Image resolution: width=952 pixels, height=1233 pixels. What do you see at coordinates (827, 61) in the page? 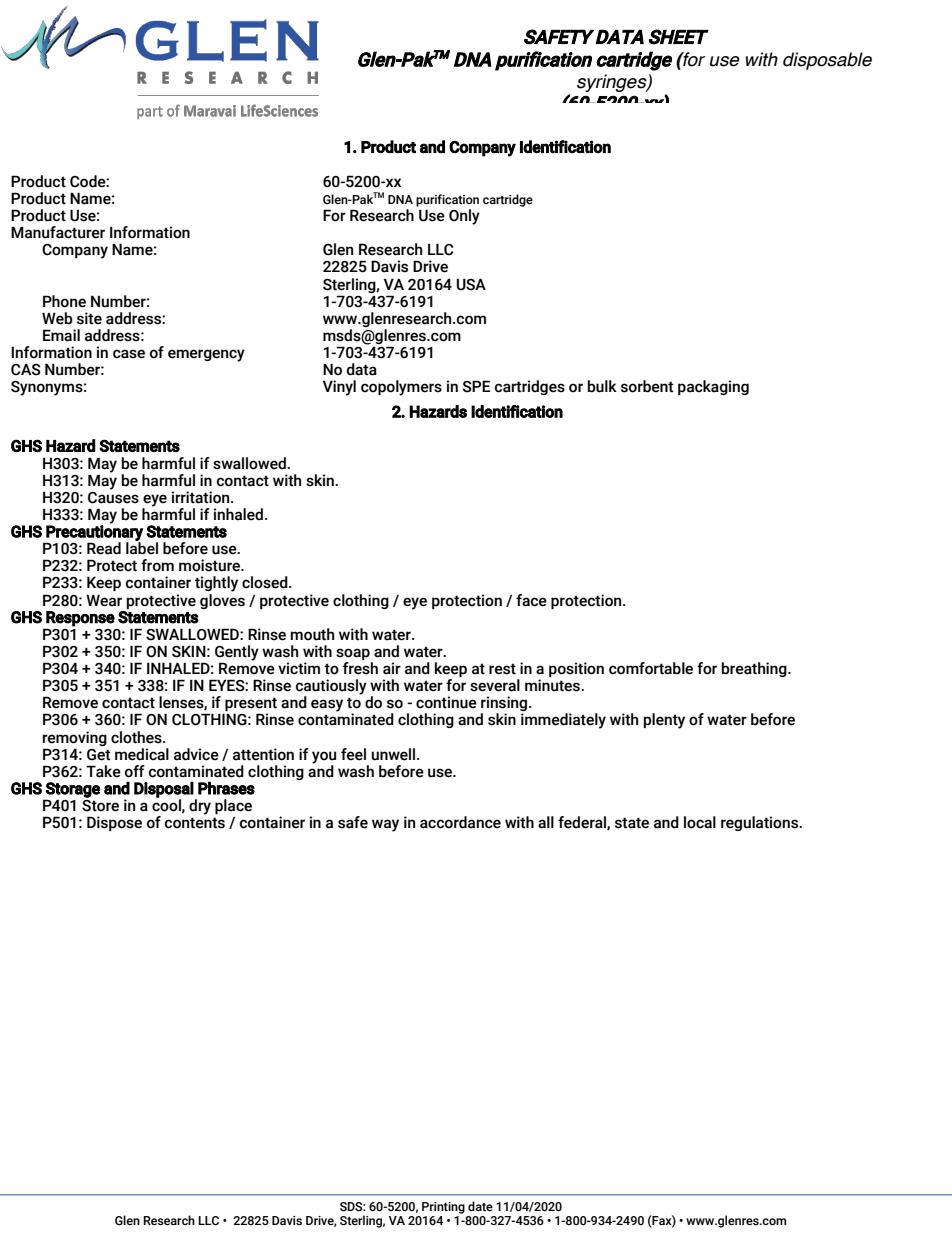
I see `disposable` at bounding box center [827, 61].
